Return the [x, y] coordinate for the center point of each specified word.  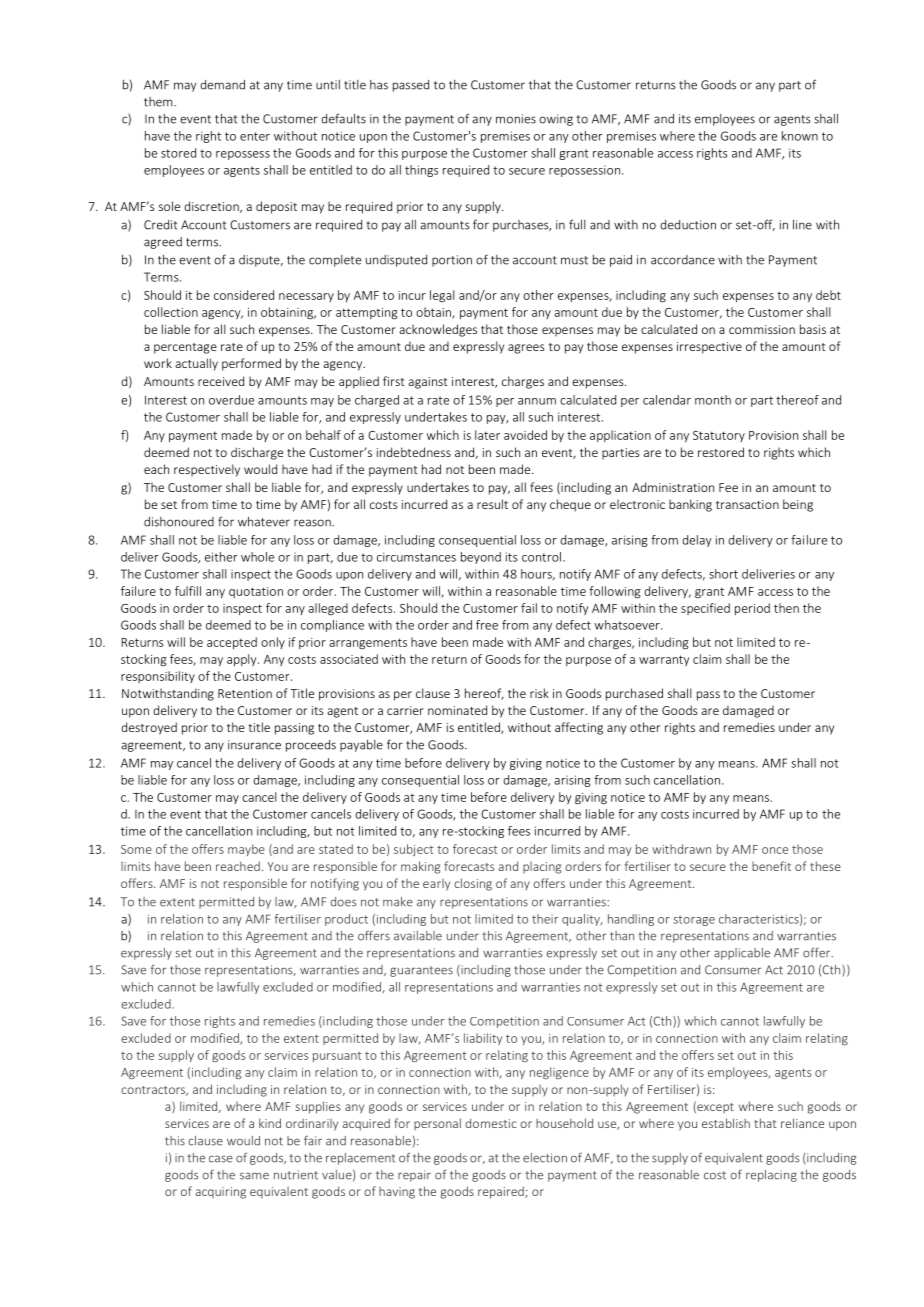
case [221, 1159]
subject [413, 850]
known [800, 136]
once [775, 850]
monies [516, 119]
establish [726, 1123]
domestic [491, 1123]
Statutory [719, 436]
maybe [246, 850]
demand [222, 85]
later [487, 435]
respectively [207, 470]
